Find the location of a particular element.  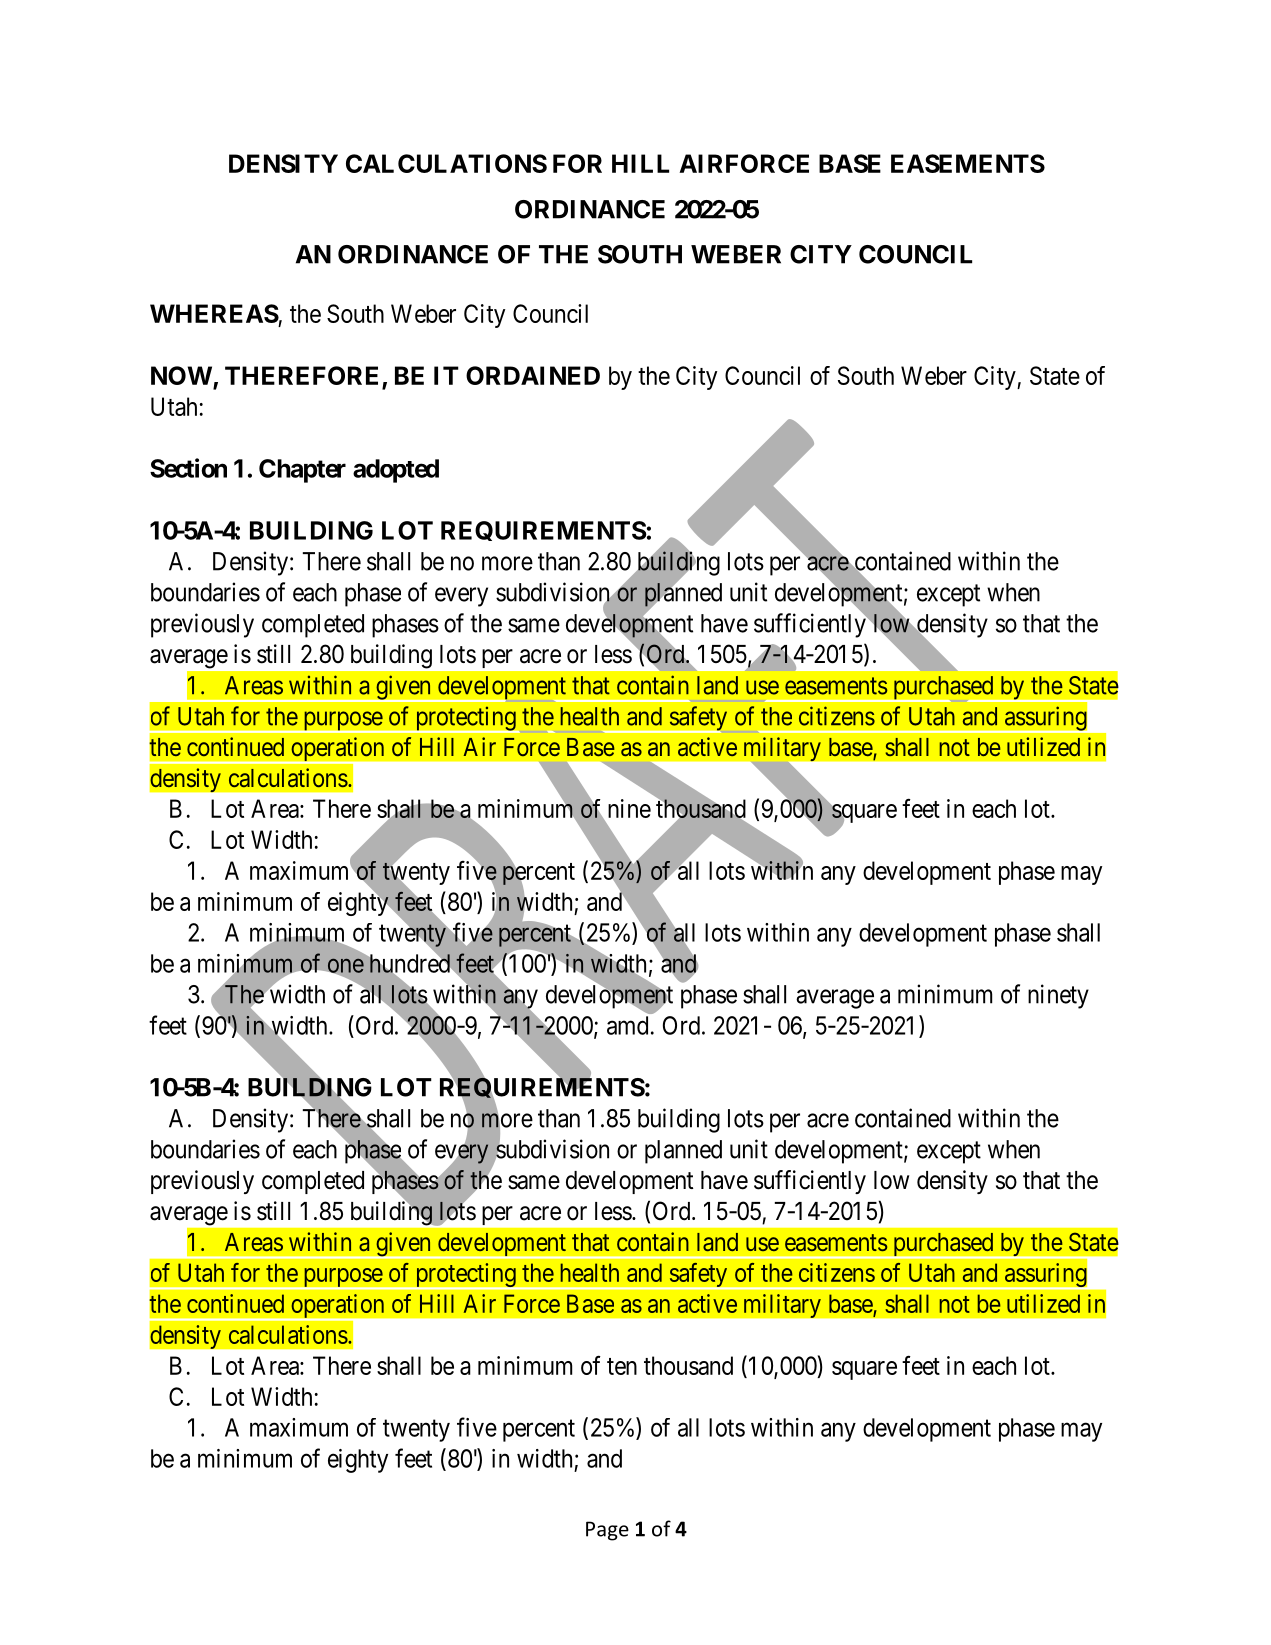

Section is located at coordinates (188, 468).
